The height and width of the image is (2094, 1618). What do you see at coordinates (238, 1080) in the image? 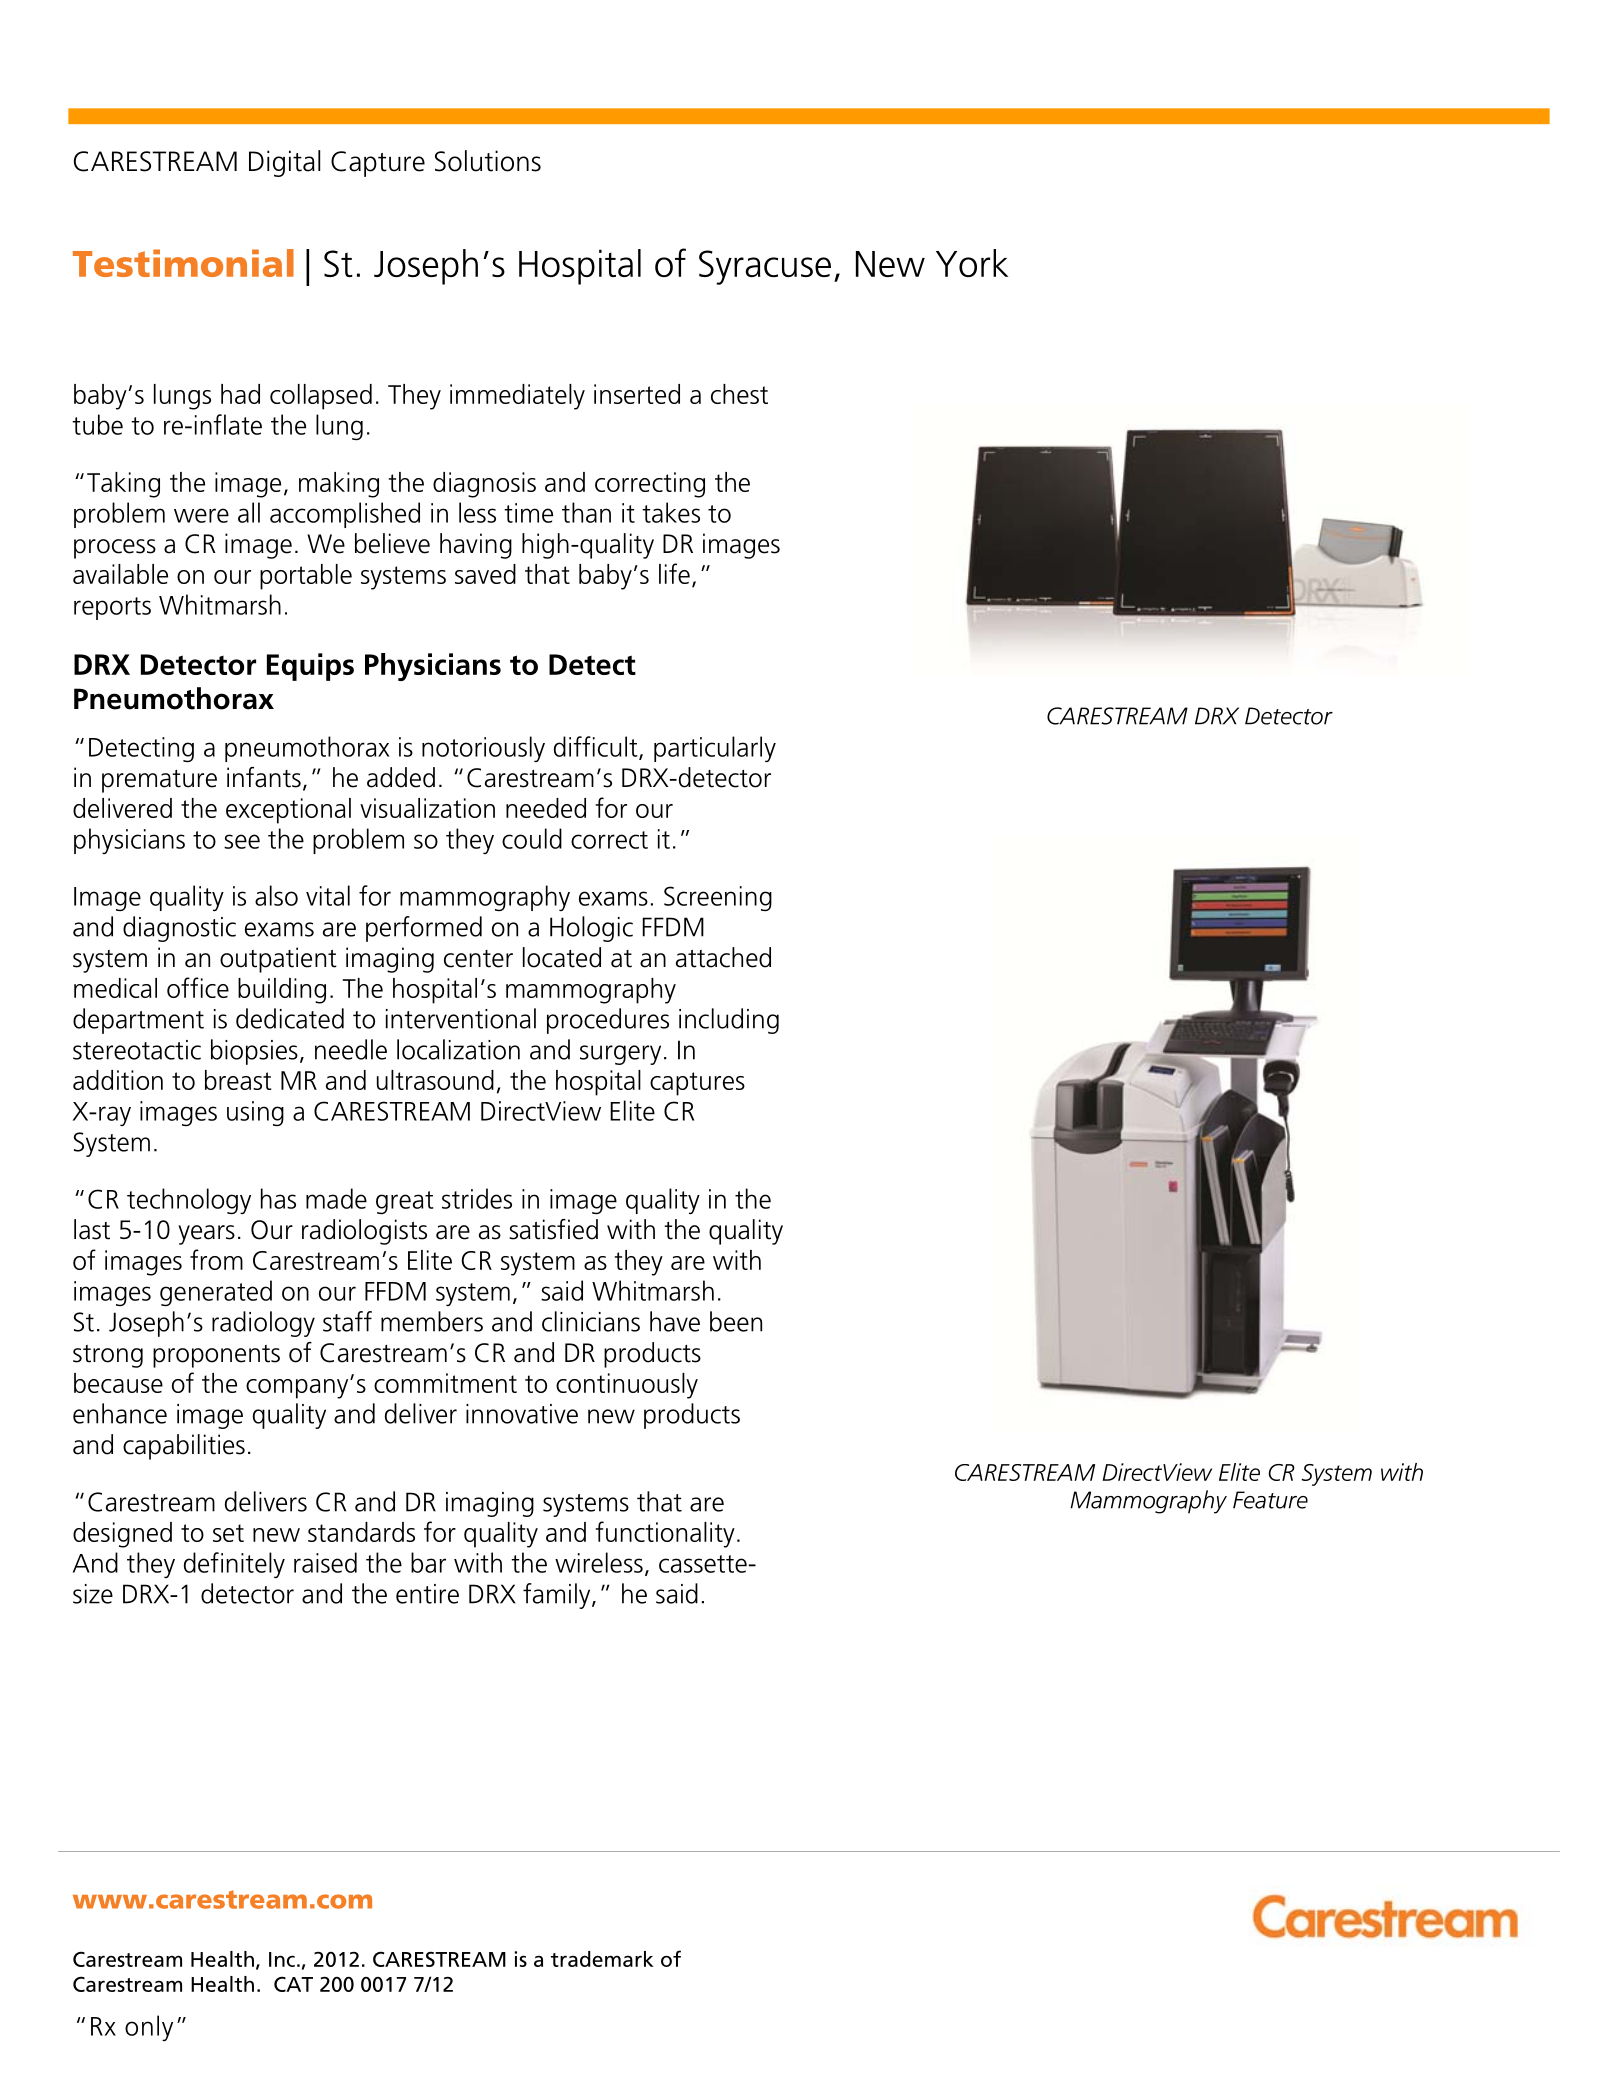
I see `breast` at bounding box center [238, 1080].
